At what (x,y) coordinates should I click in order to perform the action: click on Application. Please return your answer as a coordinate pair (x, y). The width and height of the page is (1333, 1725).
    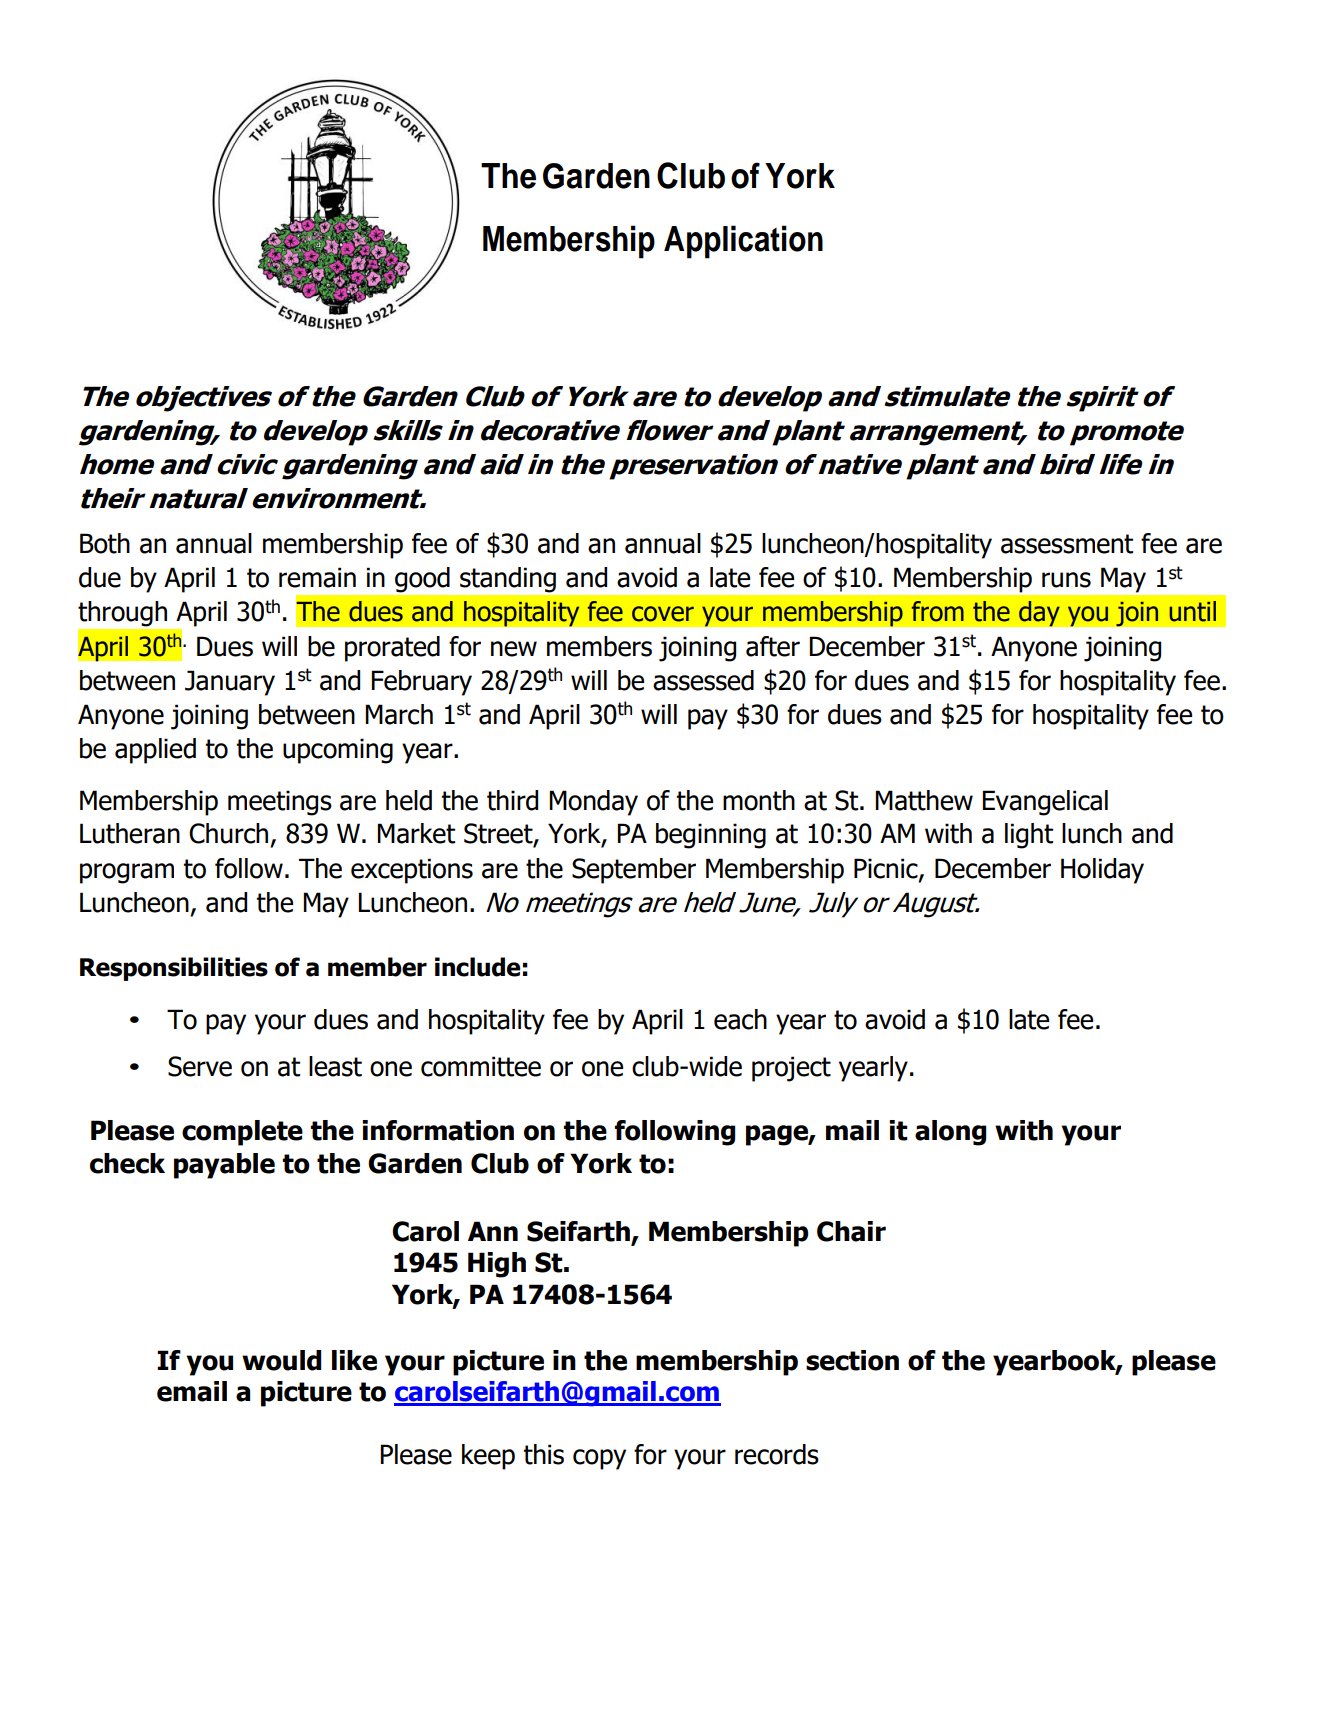
    Looking at the image, I should click on (743, 242).
